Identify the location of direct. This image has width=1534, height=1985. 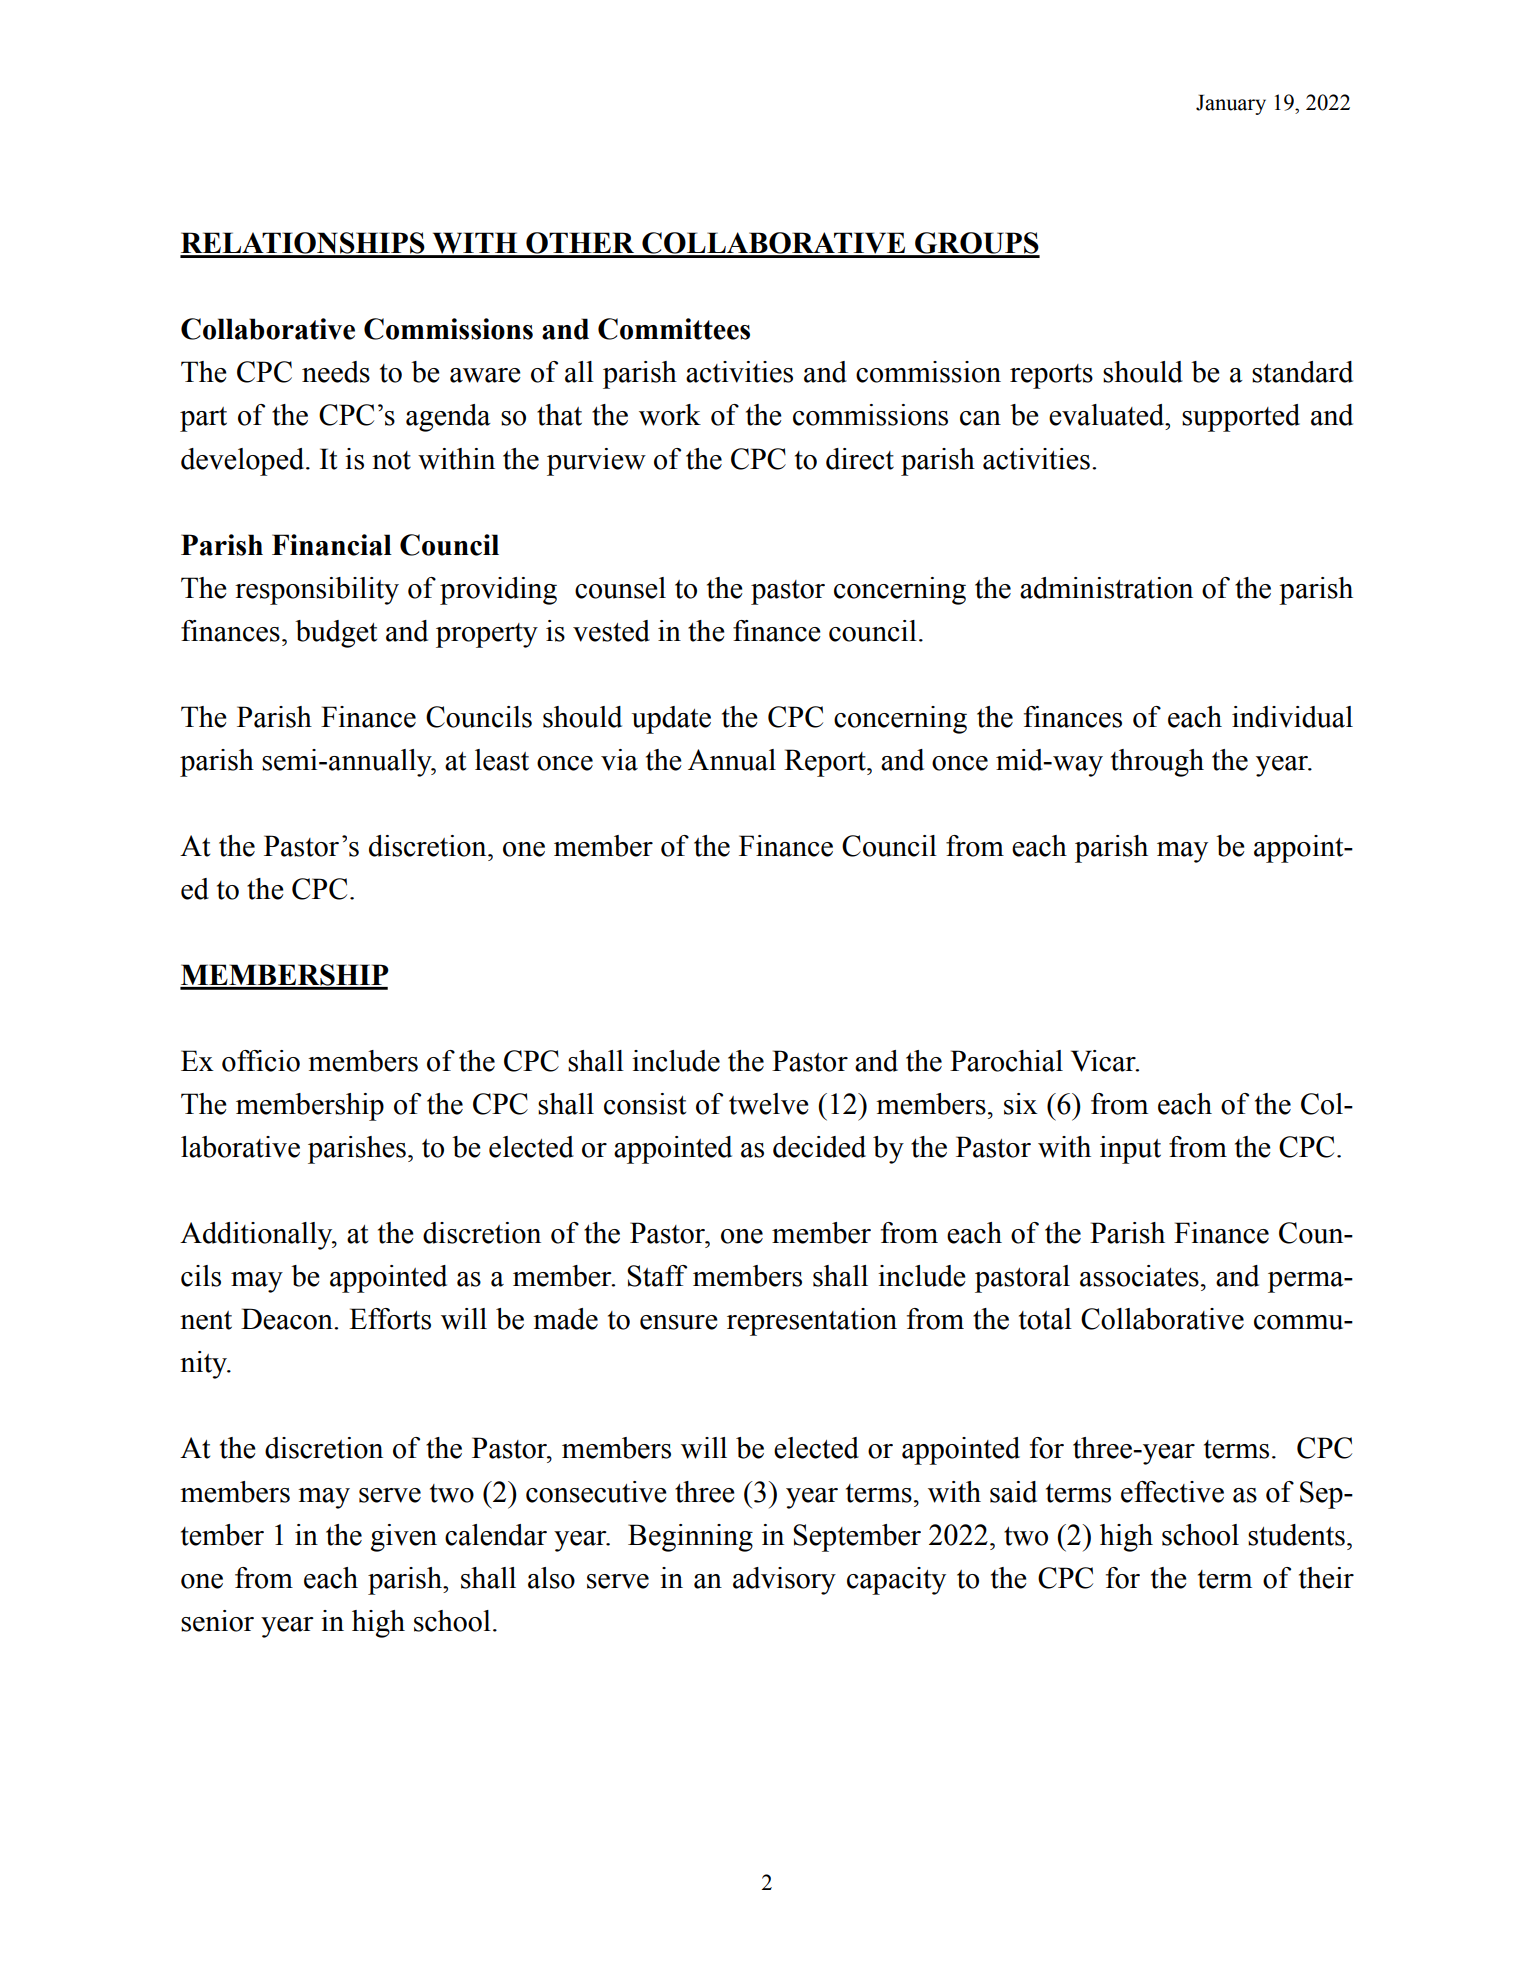
(860, 459).
